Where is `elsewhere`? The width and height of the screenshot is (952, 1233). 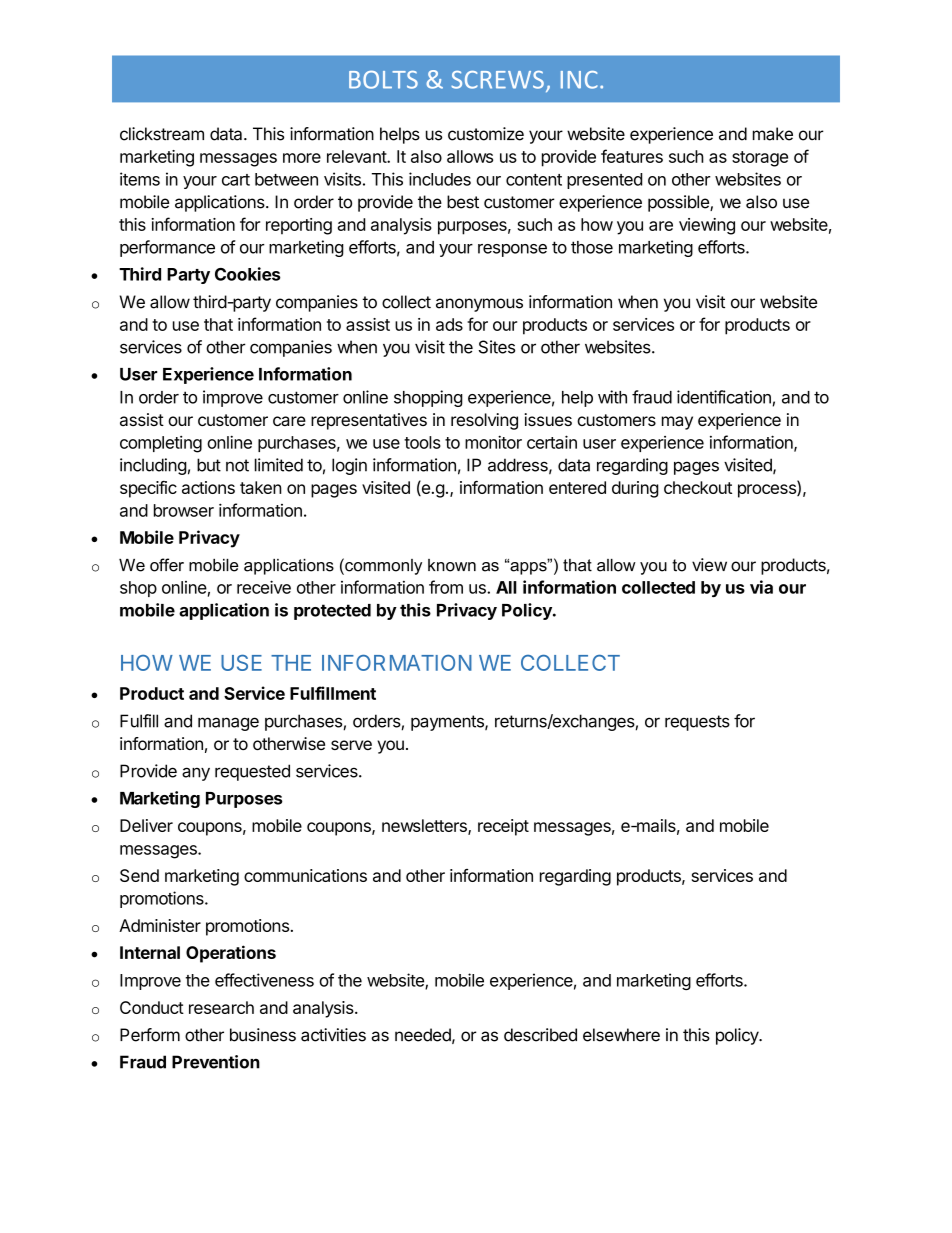 elsewhere is located at coordinates (621, 1035).
